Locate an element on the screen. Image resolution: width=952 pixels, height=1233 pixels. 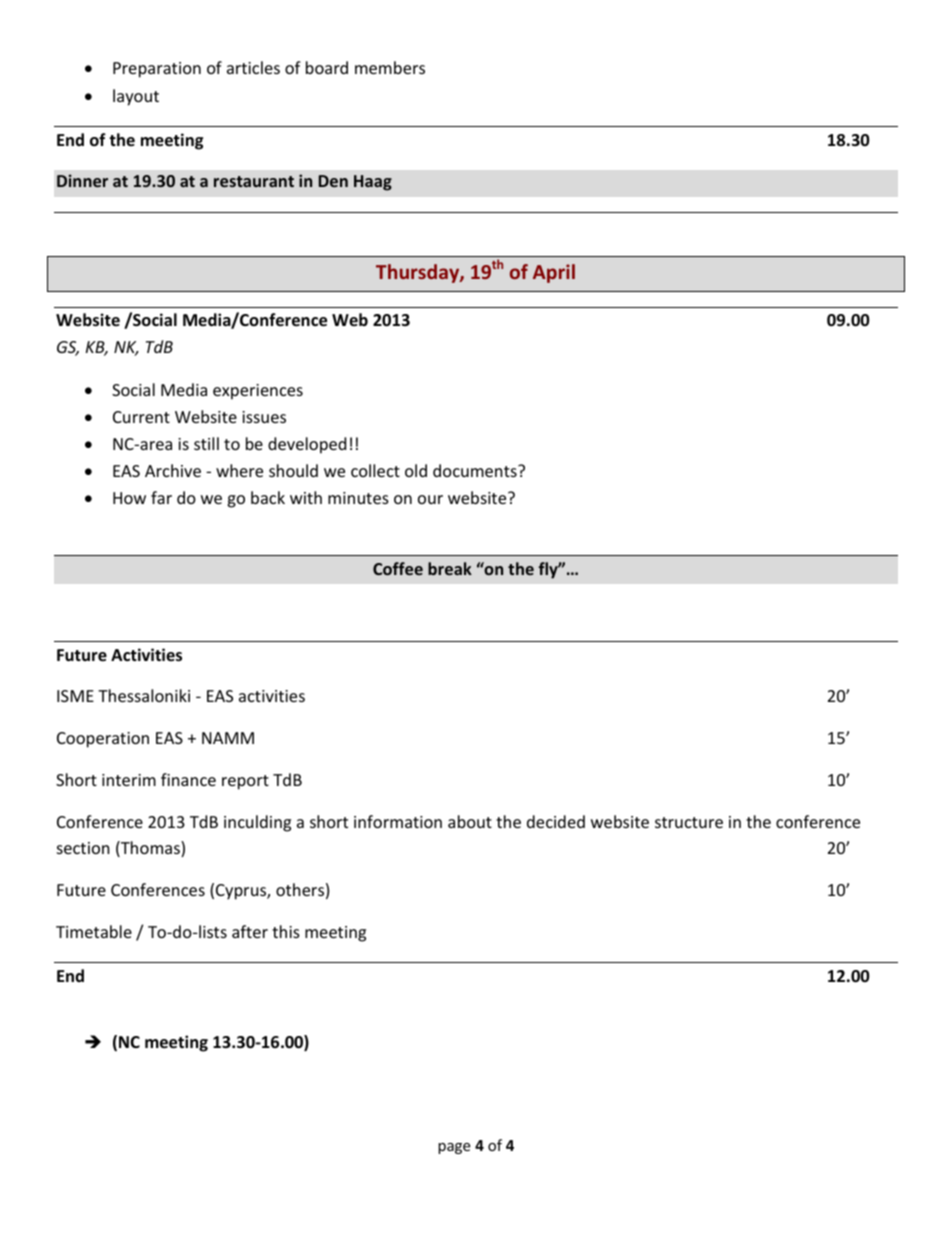
April is located at coordinates (554, 273).
